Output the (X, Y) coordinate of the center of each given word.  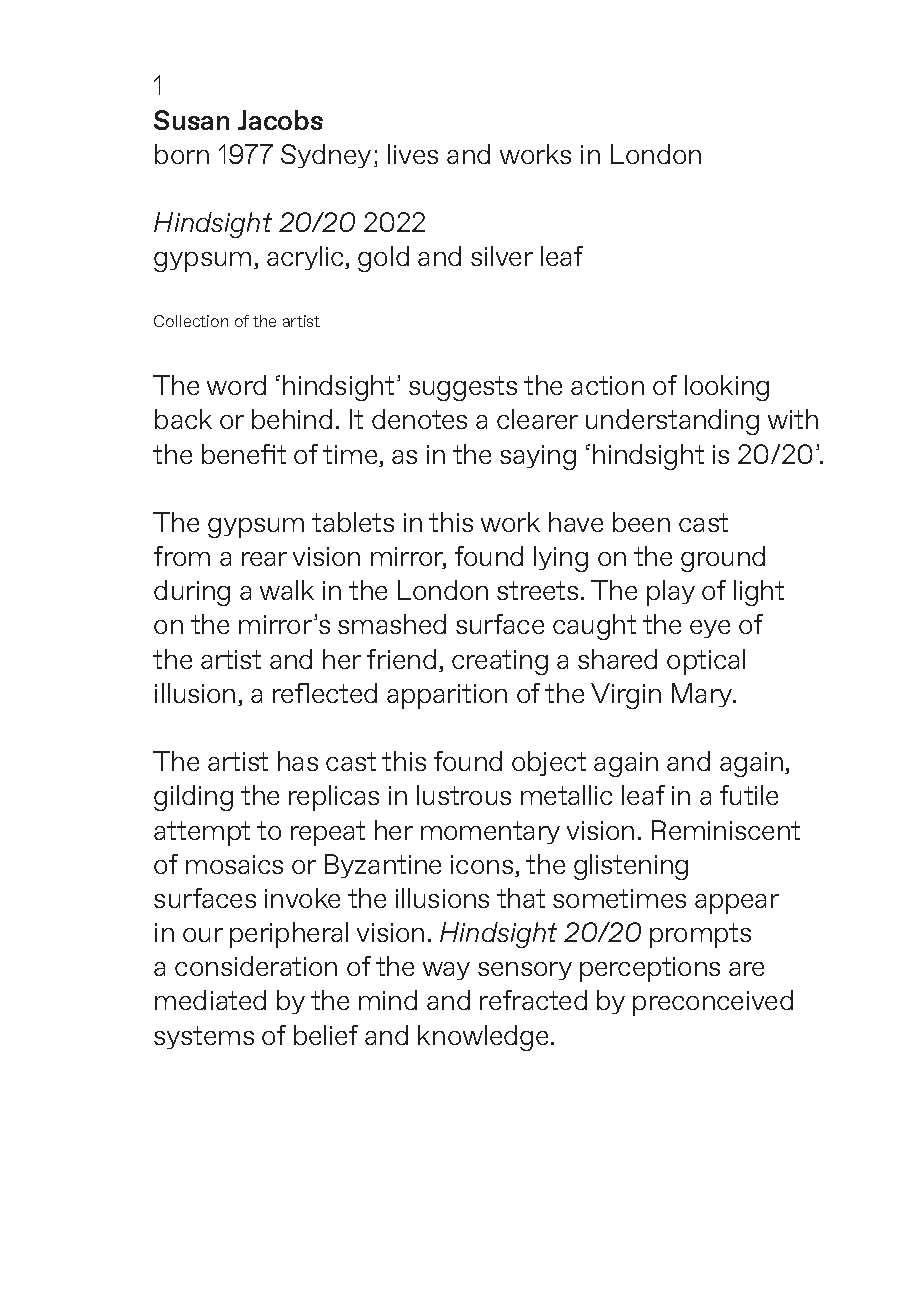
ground (723, 559)
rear (264, 559)
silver (502, 256)
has (298, 761)
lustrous (464, 795)
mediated (210, 1000)
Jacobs (280, 120)
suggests (463, 388)
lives (413, 154)
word (236, 385)
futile (749, 795)
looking (727, 388)
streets (537, 590)
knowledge (483, 1038)
